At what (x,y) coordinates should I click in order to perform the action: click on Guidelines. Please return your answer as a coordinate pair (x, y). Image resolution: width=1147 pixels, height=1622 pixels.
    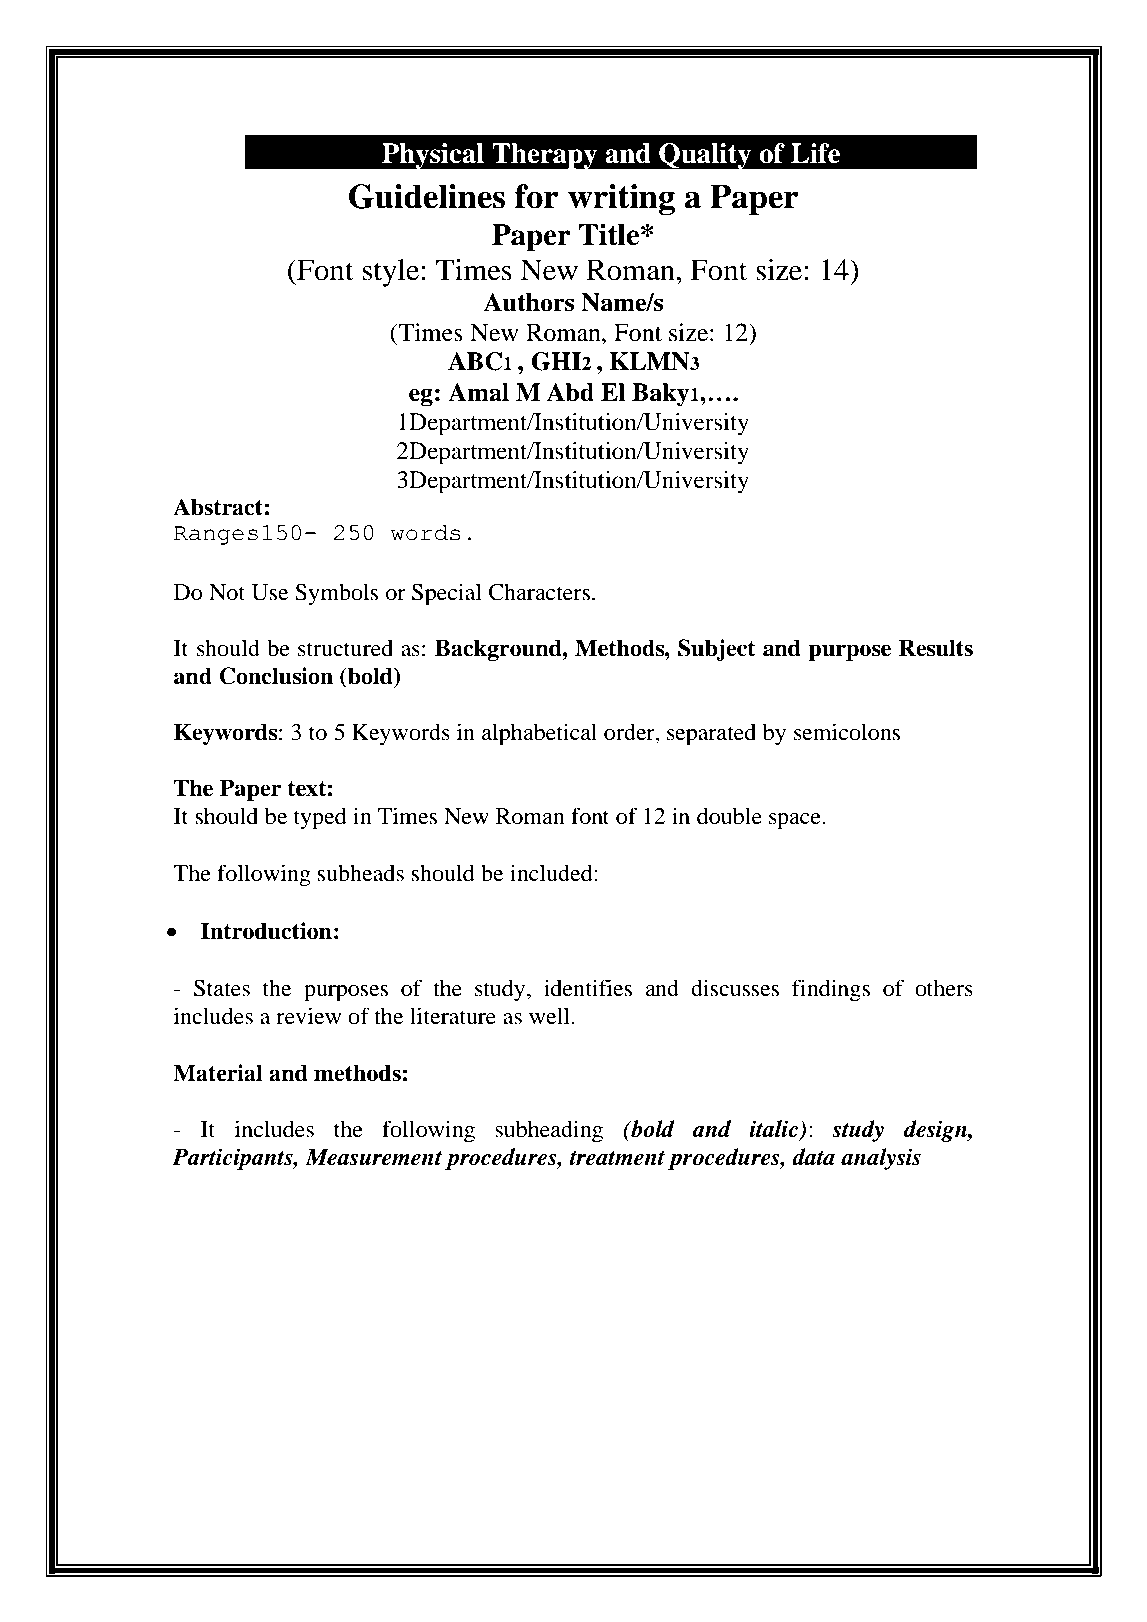
    Looking at the image, I should click on (427, 196).
